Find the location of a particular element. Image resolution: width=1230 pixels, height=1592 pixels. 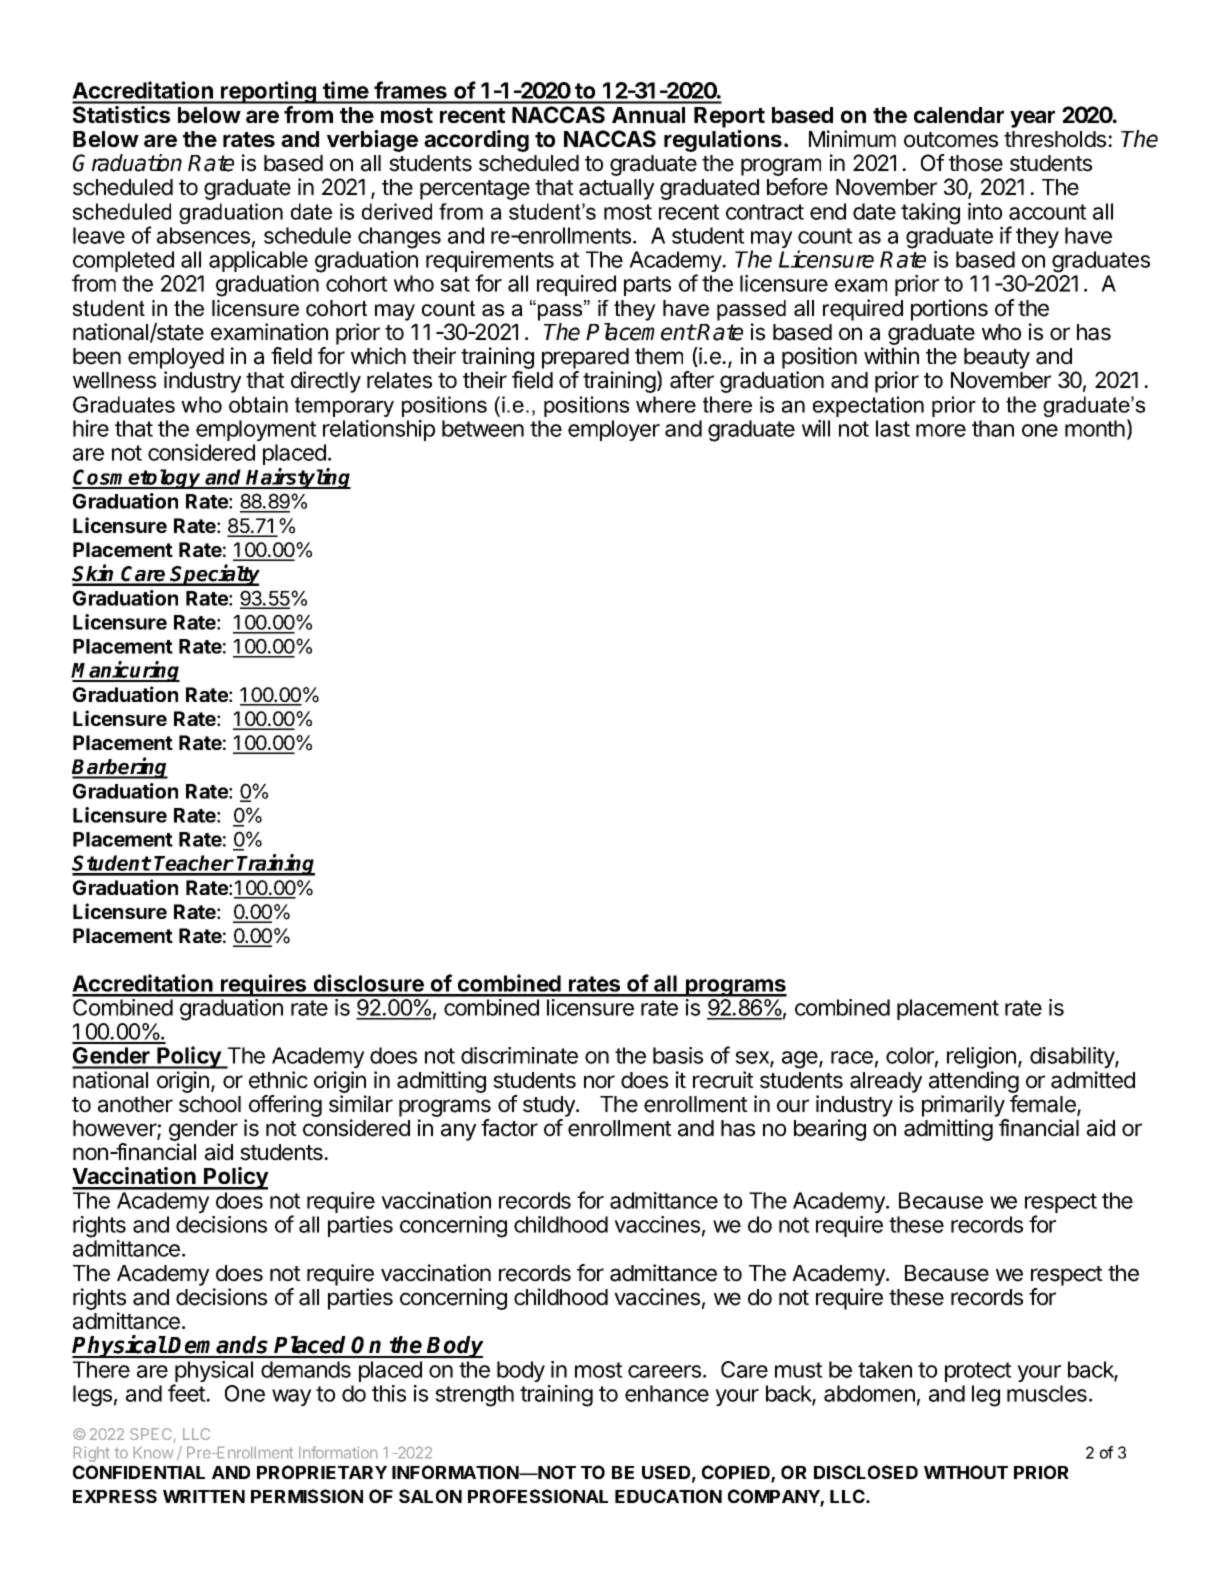

actually is located at coordinates (616, 189).
